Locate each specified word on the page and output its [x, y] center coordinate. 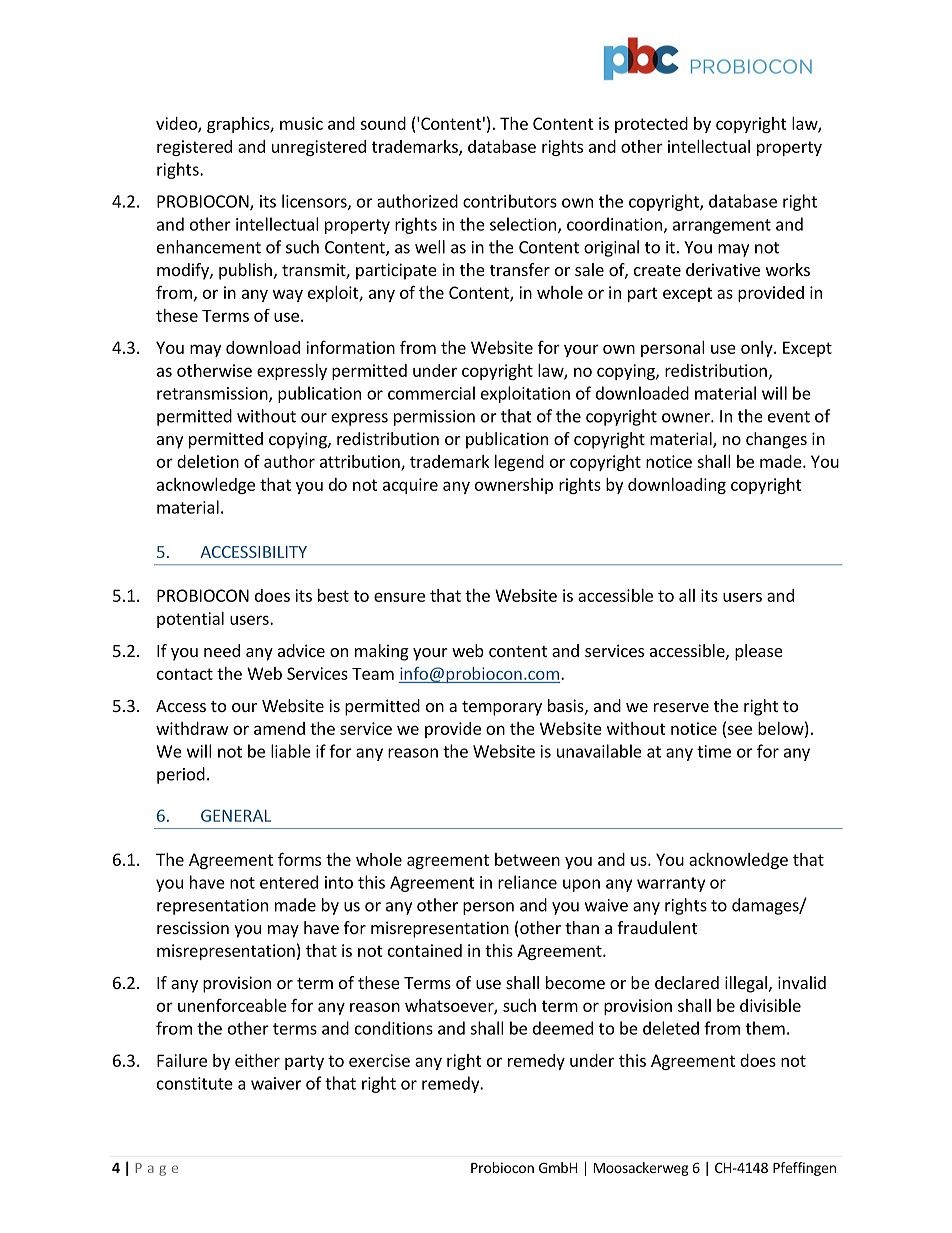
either [257, 1060]
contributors [510, 201]
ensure [399, 597]
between [527, 859]
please [759, 652]
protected [651, 125]
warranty [671, 884]
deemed [563, 1028]
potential [190, 620]
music [301, 123]
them [765, 1028]
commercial [431, 393]
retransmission [213, 394]
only [758, 349]
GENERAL [236, 815]
